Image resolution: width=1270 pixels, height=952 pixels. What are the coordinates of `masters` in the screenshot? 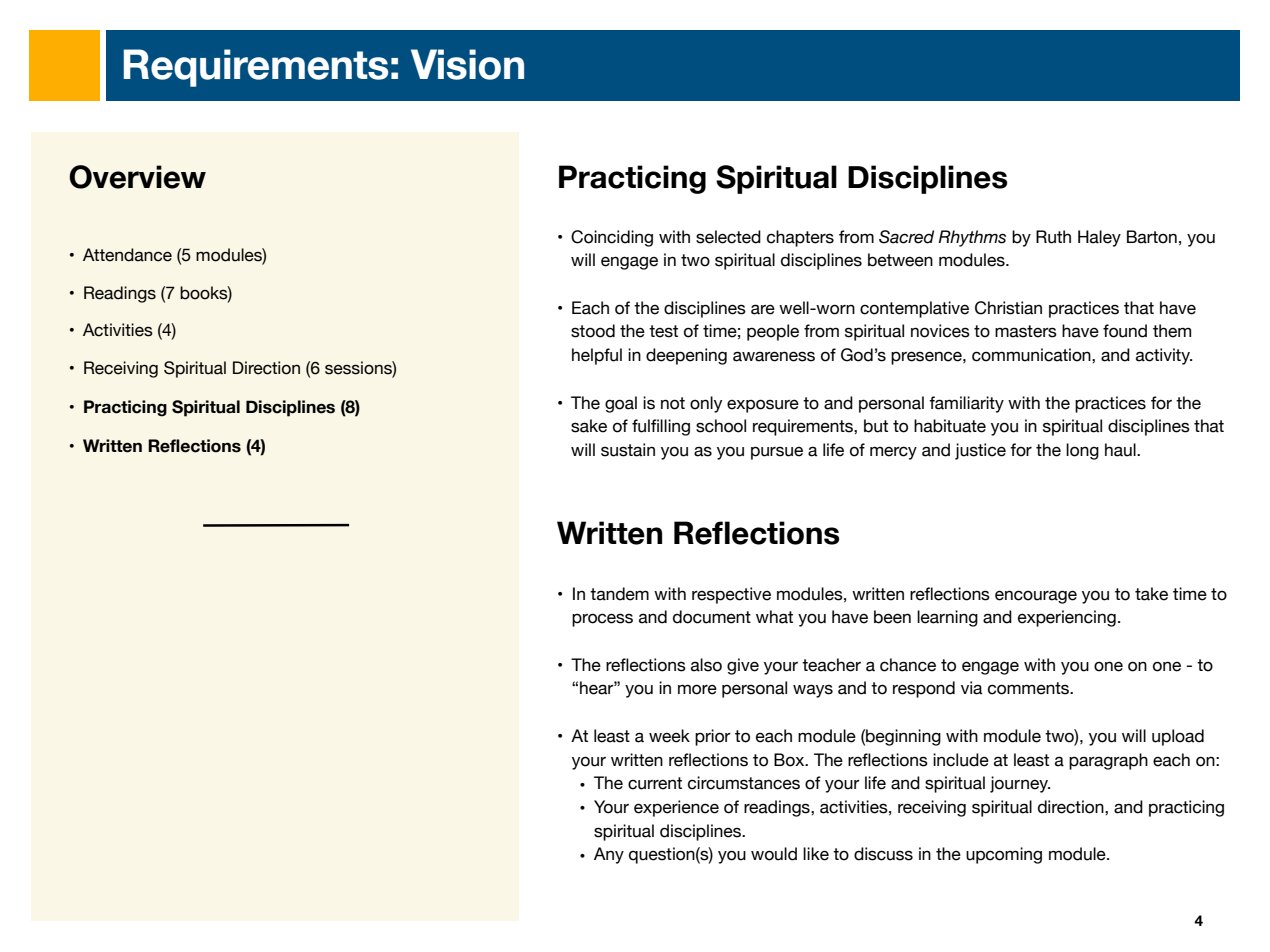 It's located at (1026, 331).
